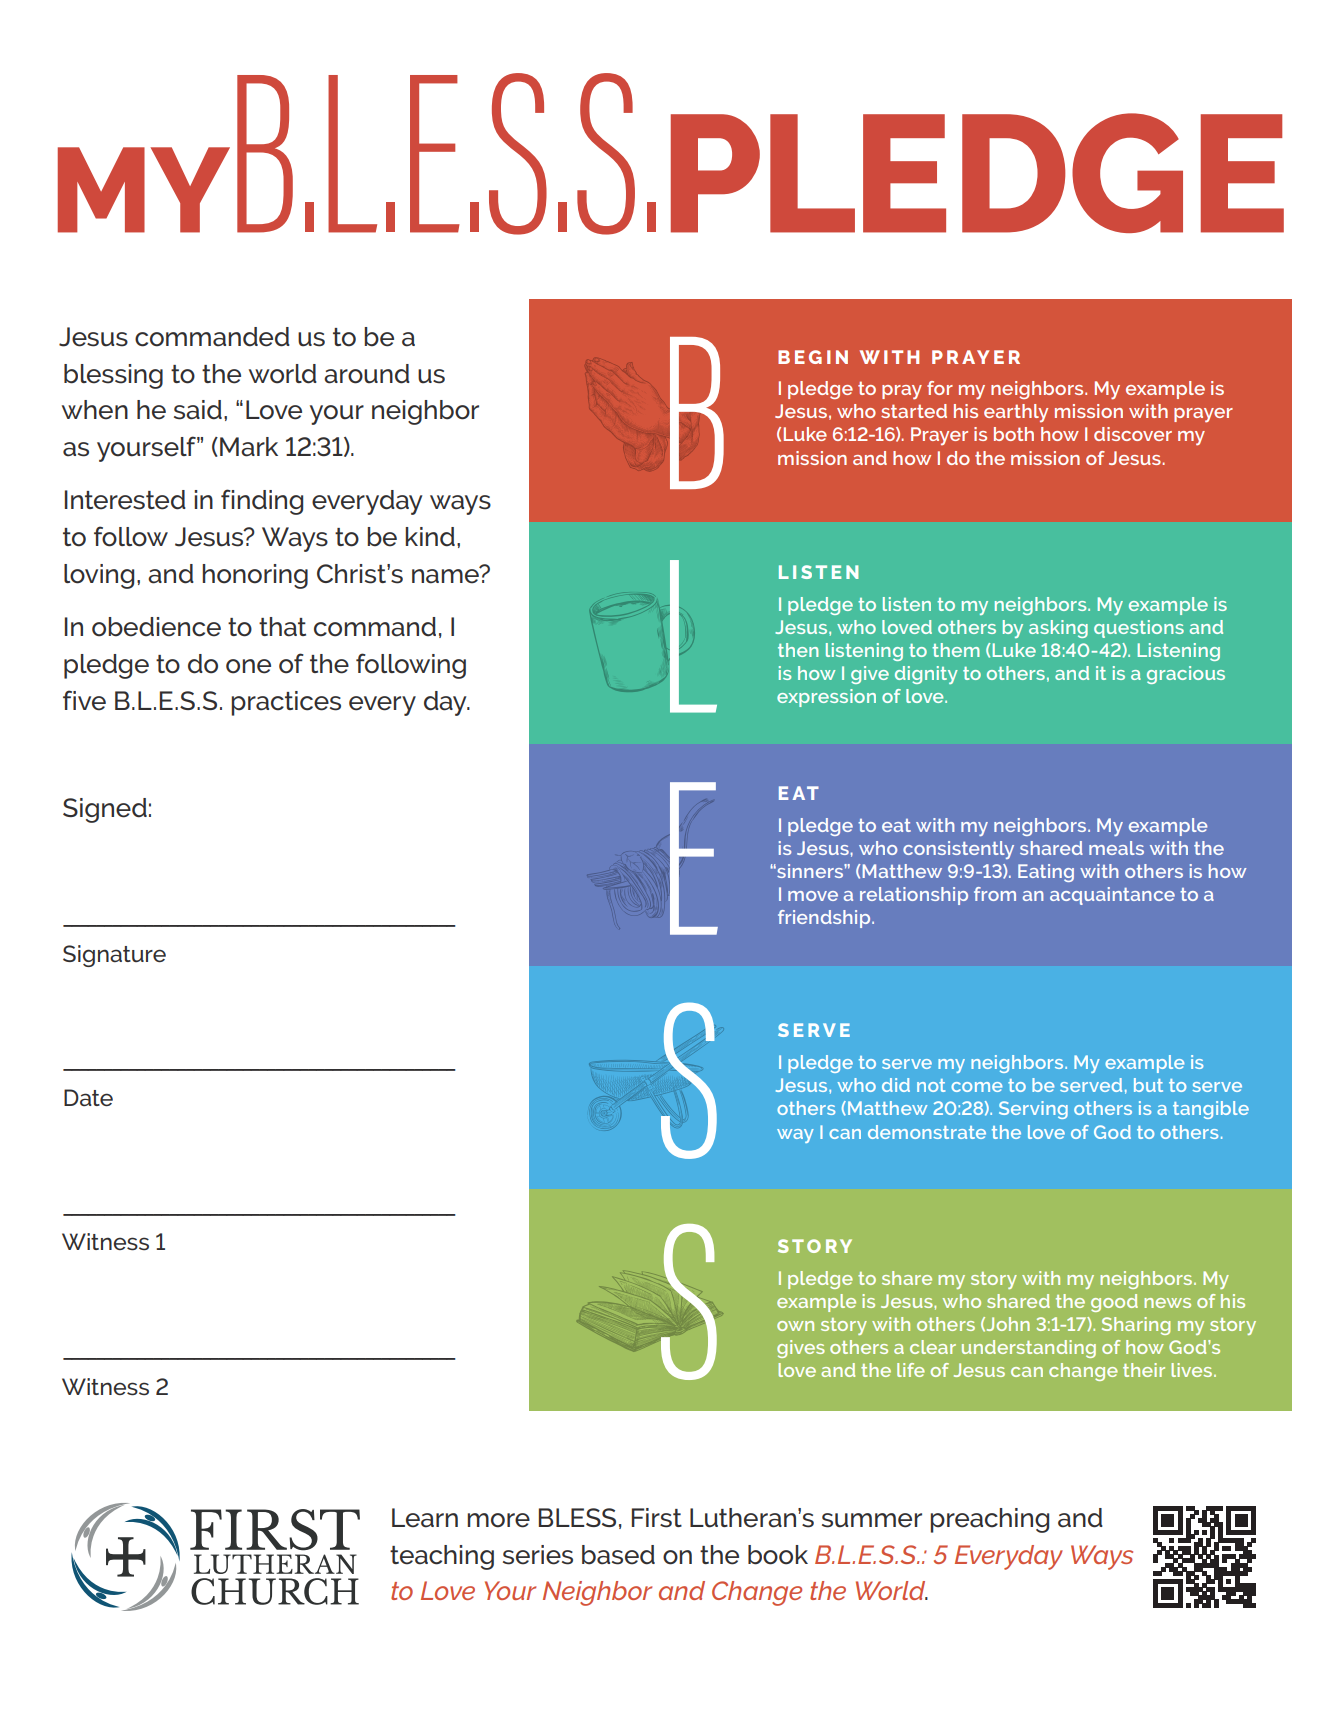 The width and height of the image is (1331, 1722). What do you see at coordinates (1112, 896) in the image?
I see `acquaintance` at bounding box center [1112, 896].
